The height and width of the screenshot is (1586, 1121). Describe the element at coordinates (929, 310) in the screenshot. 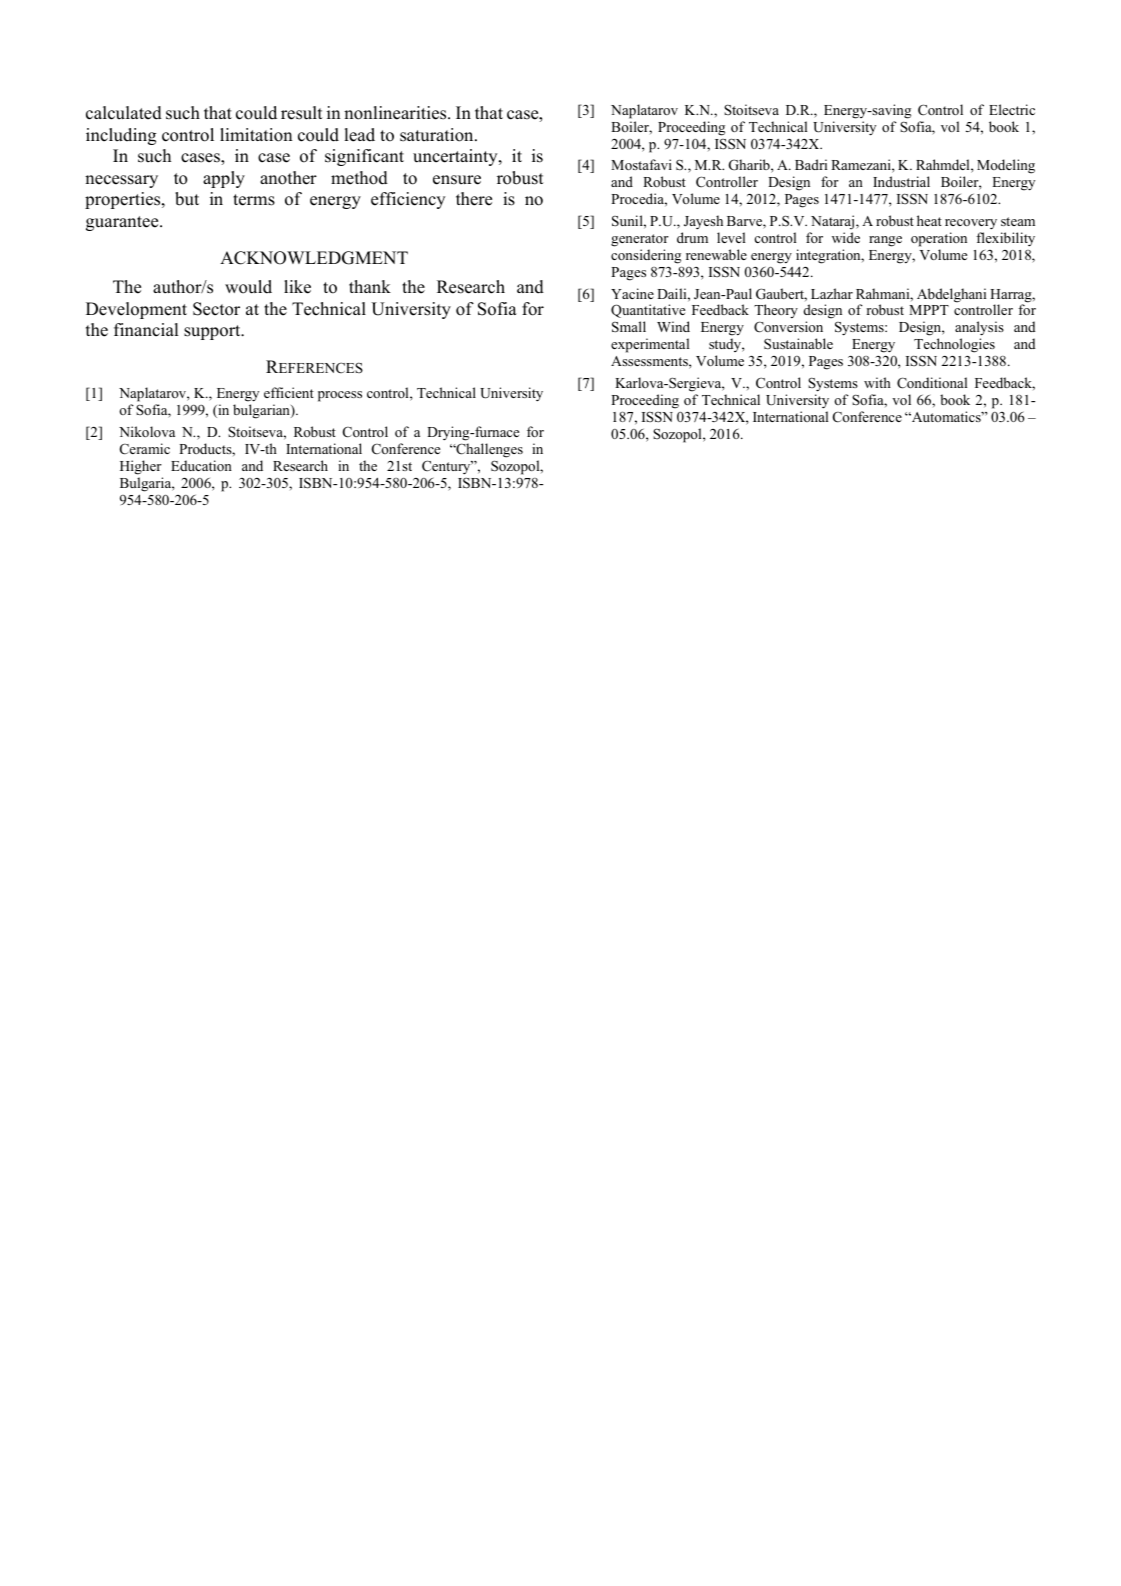

I see `MPPT` at that location.
